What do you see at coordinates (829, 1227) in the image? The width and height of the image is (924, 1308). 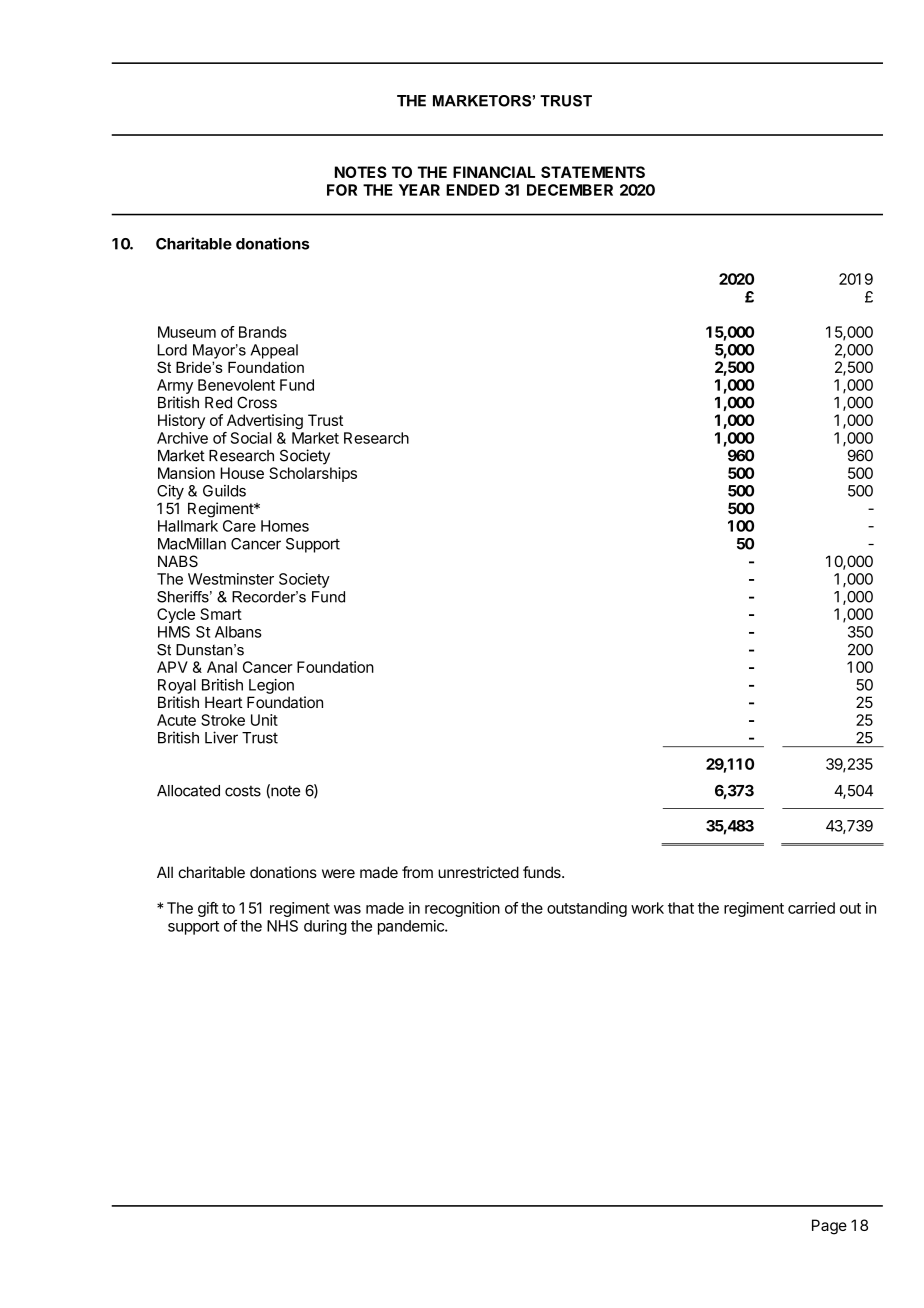 I see `Page` at bounding box center [829, 1227].
